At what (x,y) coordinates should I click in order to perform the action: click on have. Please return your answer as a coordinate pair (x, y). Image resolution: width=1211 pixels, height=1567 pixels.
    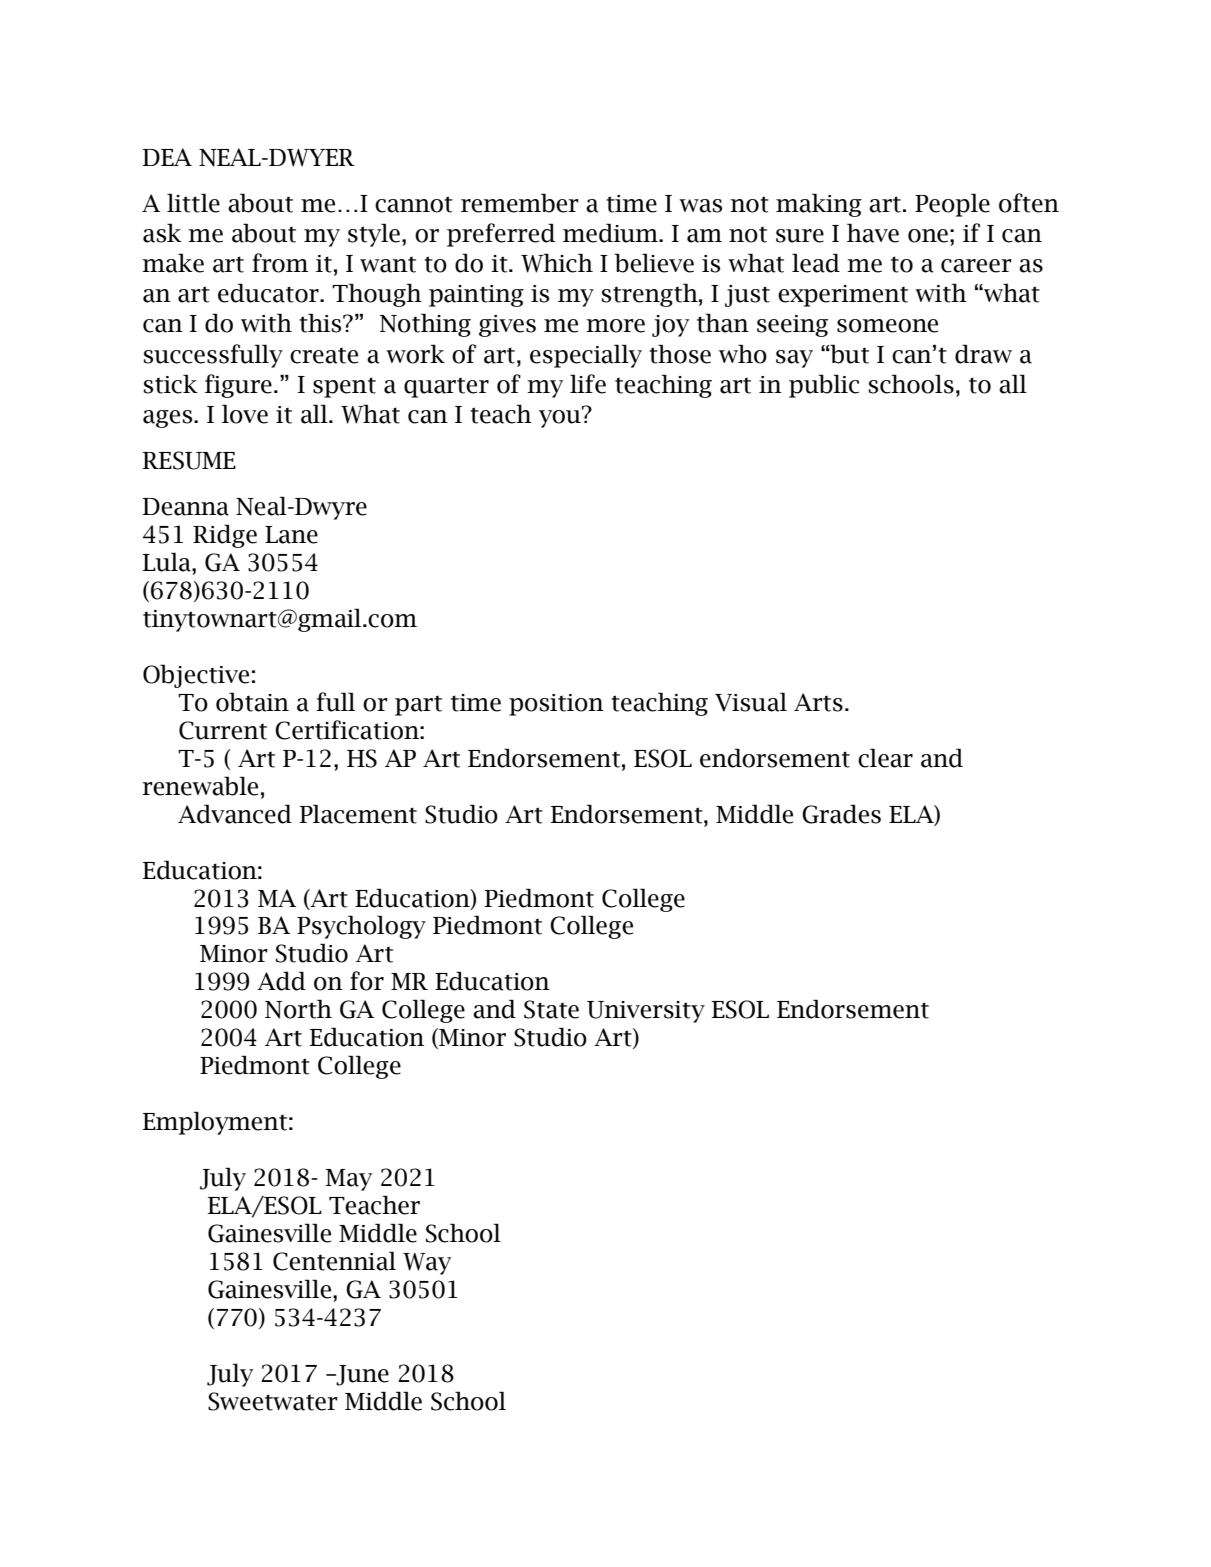
    Looking at the image, I should click on (873, 233).
